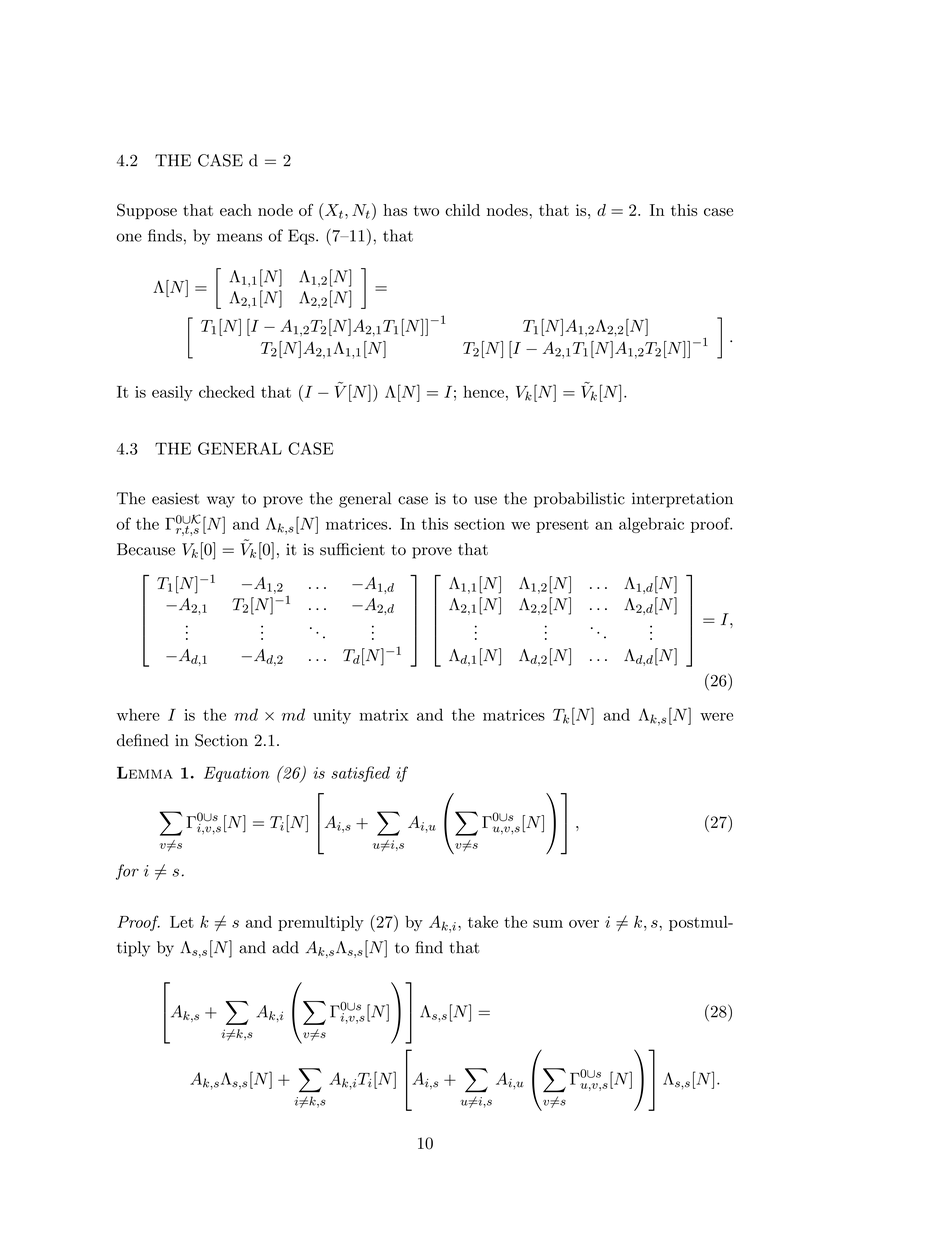  I want to click on take, so click(483, 922).
